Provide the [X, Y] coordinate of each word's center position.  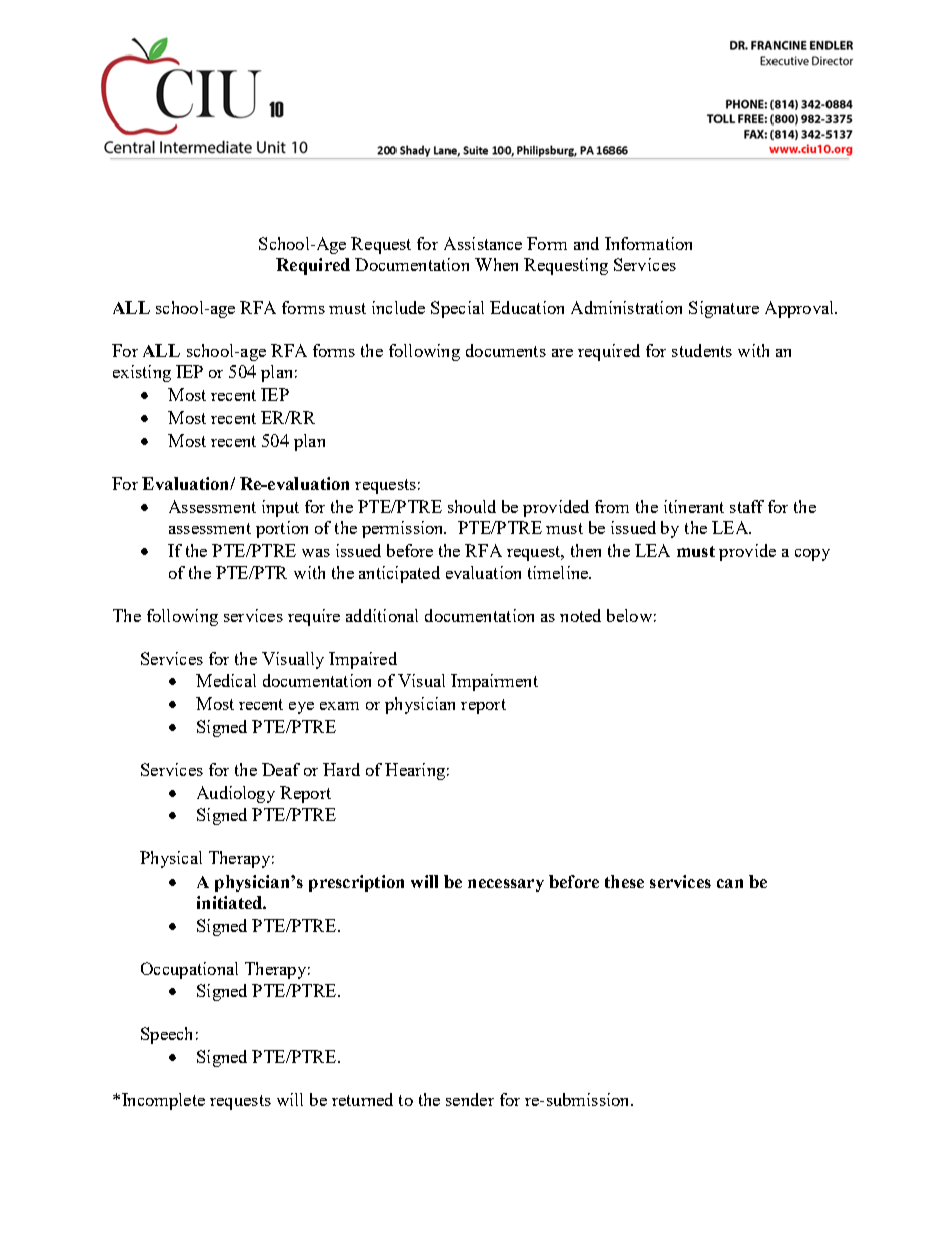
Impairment [494, 682]
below [629, 615]
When [496, 264]
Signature [724, 309]
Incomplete [163, 1101]
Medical [226, 680]
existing [142, 373]
